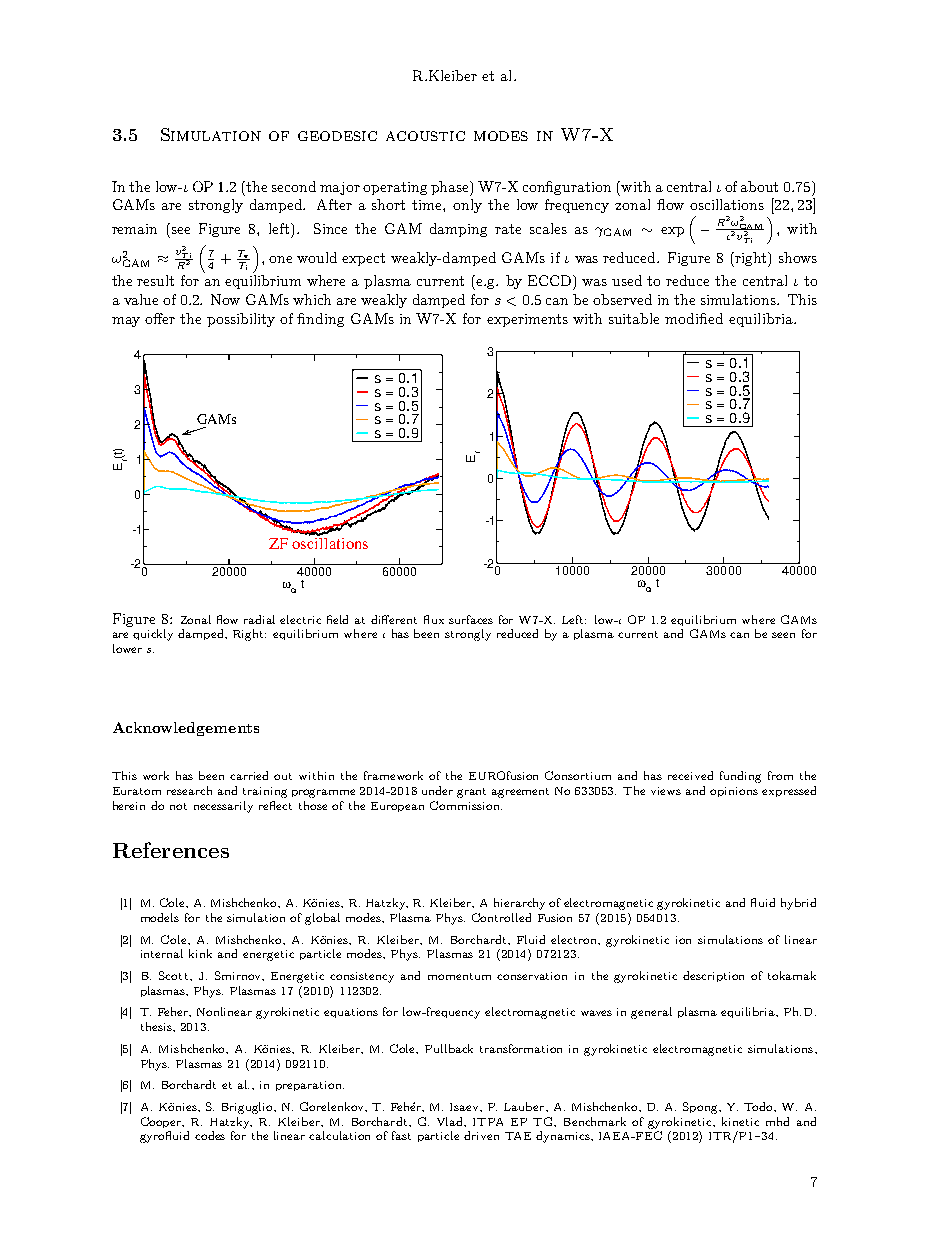 This page has height=1233, width=952. Describe the element at coordinates (259, 619) in the page. I see `radial` at that location.
